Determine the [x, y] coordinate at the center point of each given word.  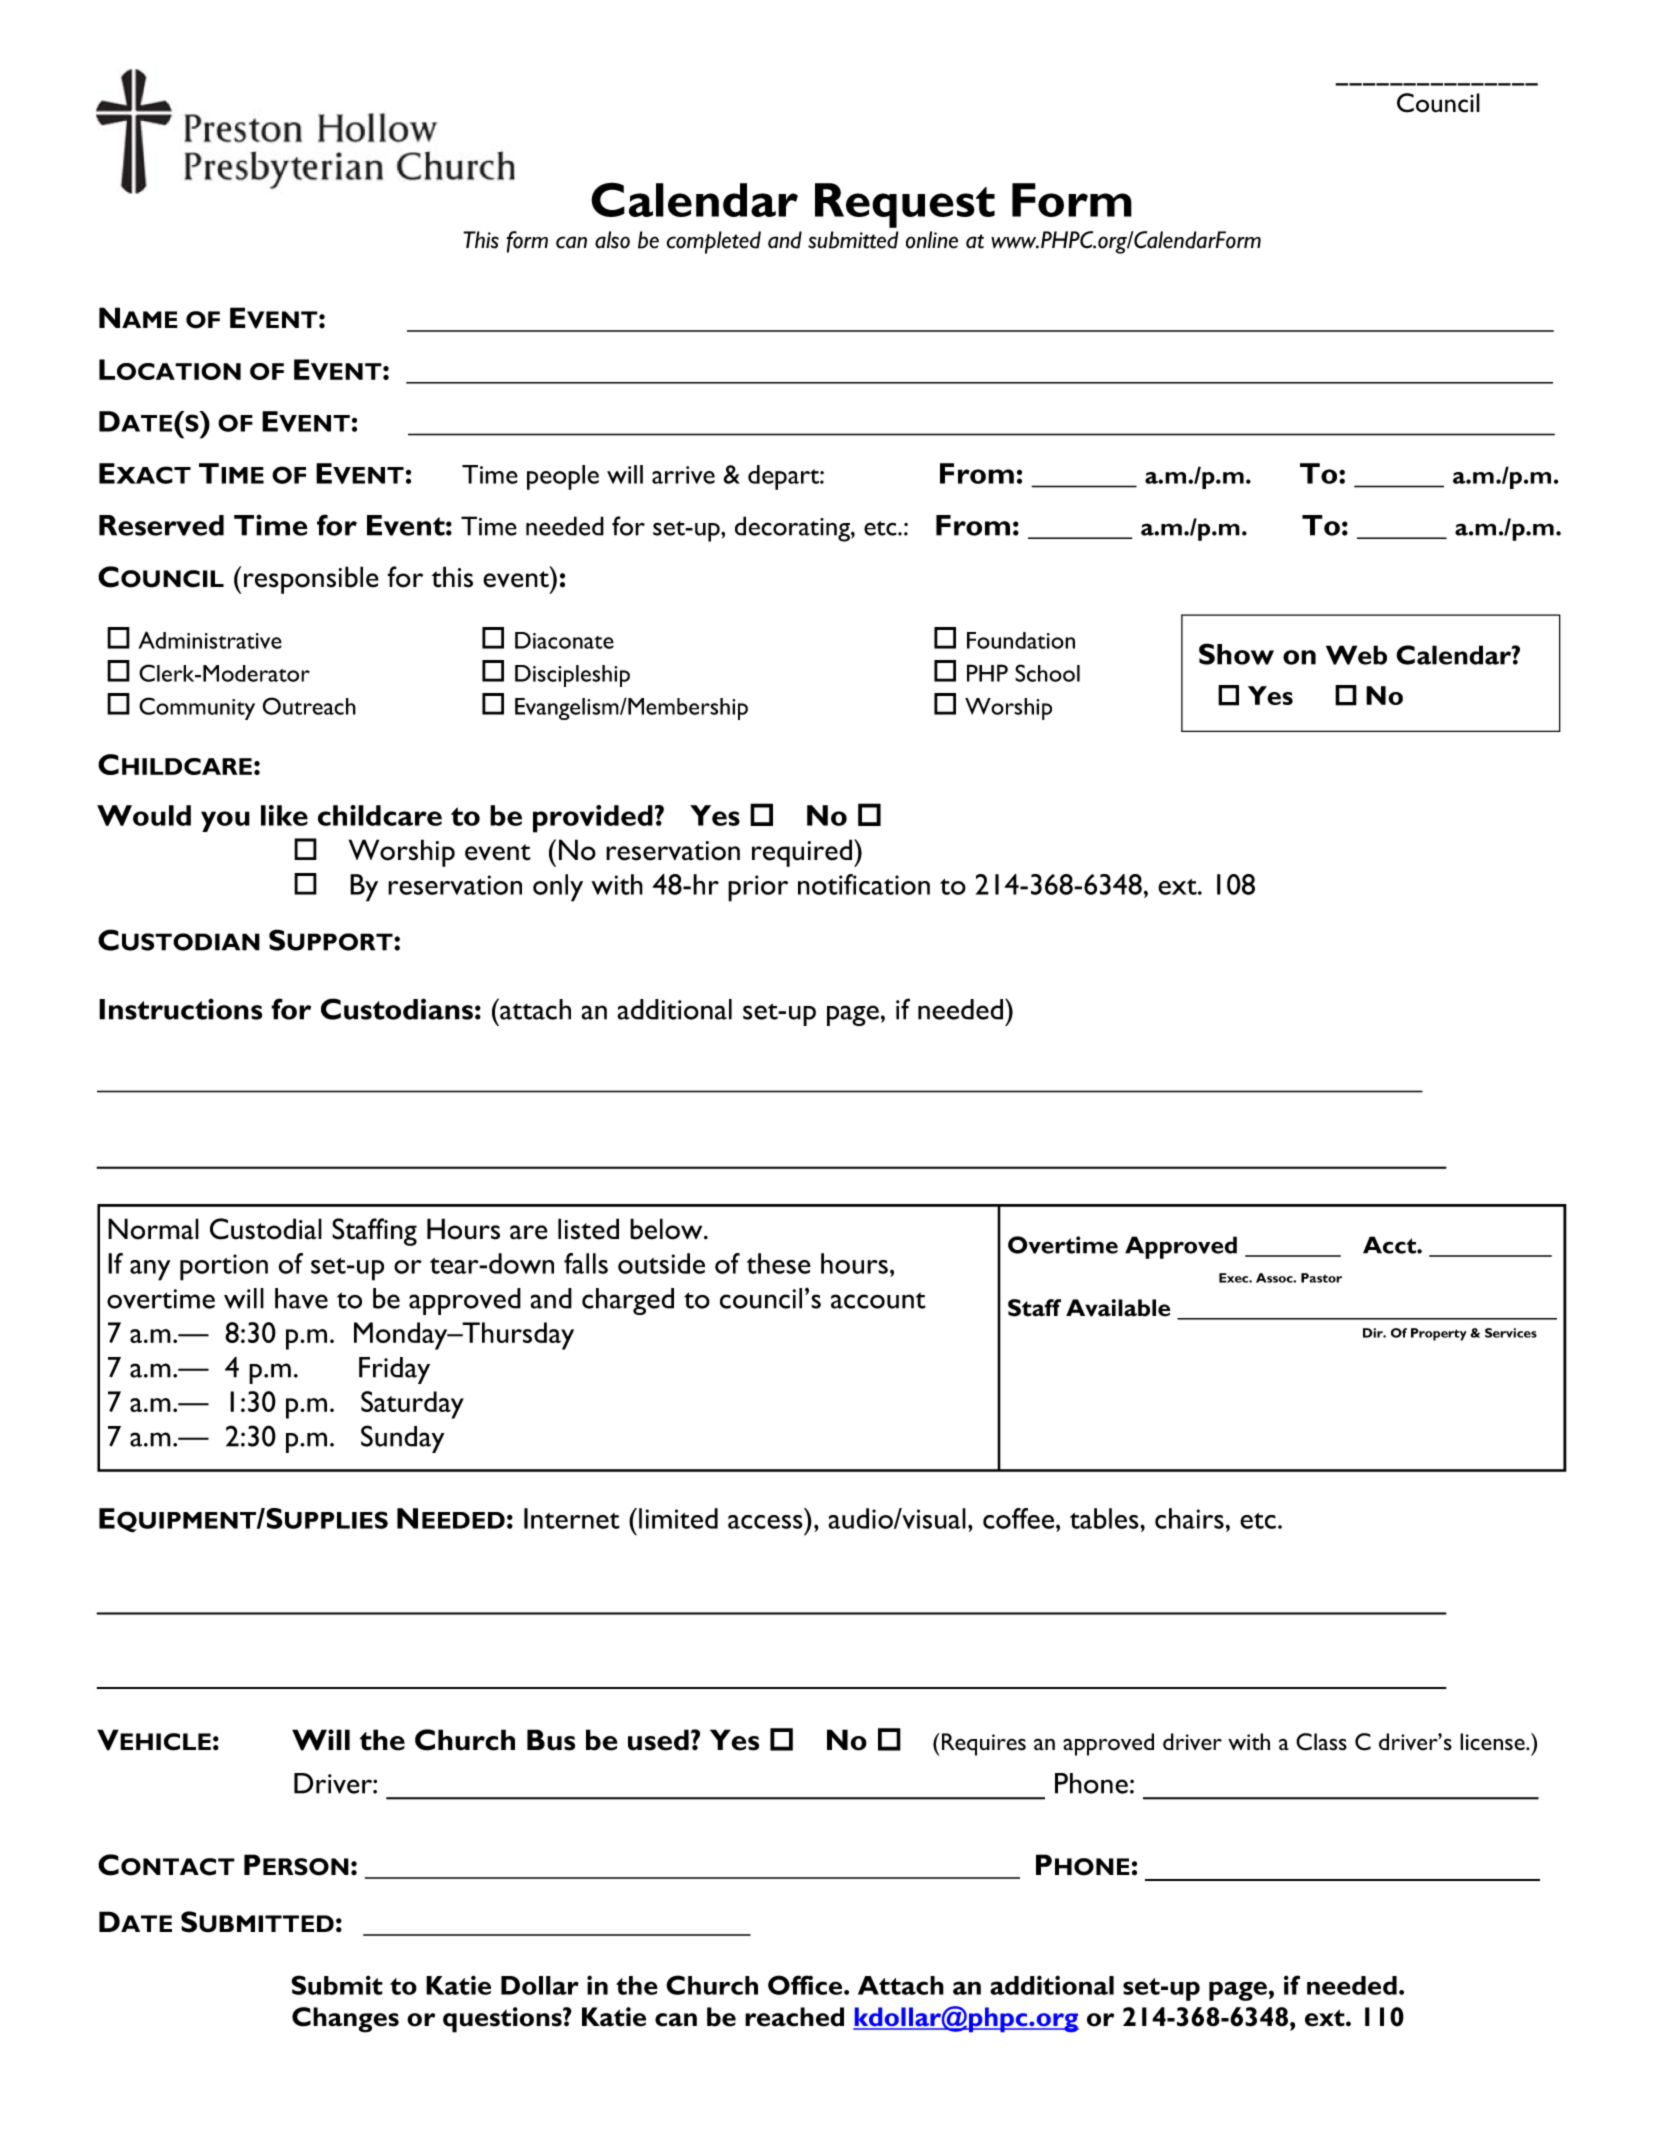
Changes [345, 2020]
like [284, 815]
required [803, 853]
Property [1439, 1334]
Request [905, 205]
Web [1356, 655]
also [612, 240]
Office [806, 1985]
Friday [394, 1370]
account [878, 1300]
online [932, 240]
